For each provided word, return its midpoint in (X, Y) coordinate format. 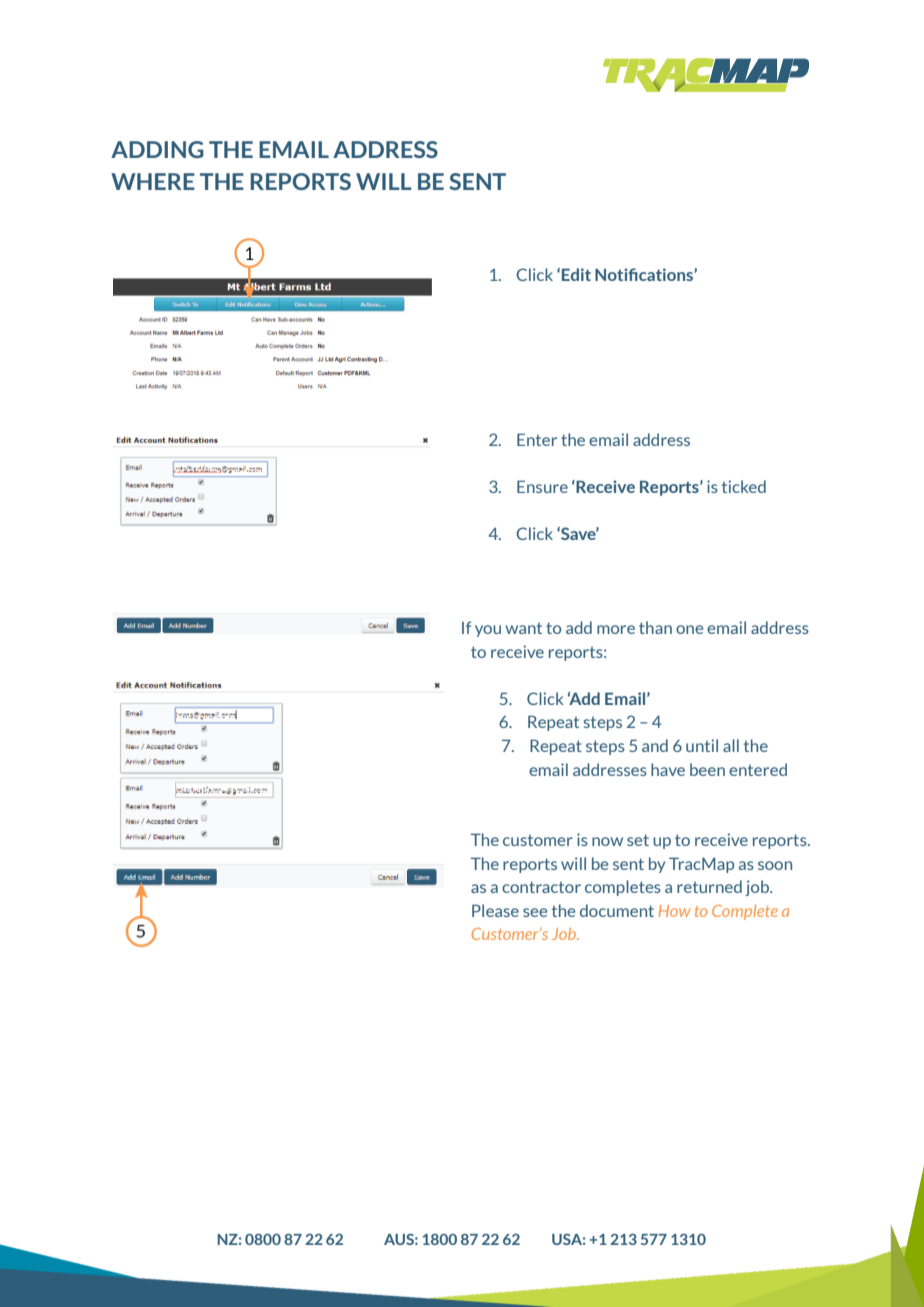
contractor (541, 887)
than (655, 627)
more (616, 629)
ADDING (157, 149)
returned (709, 886)
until (702, 745)
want (523, 628)
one (689, 629)
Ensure (542, 486)
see (535, 912)
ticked (744, 486)
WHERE (153, 181)
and (655, 745)
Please (495, 910)
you (488, 631)
